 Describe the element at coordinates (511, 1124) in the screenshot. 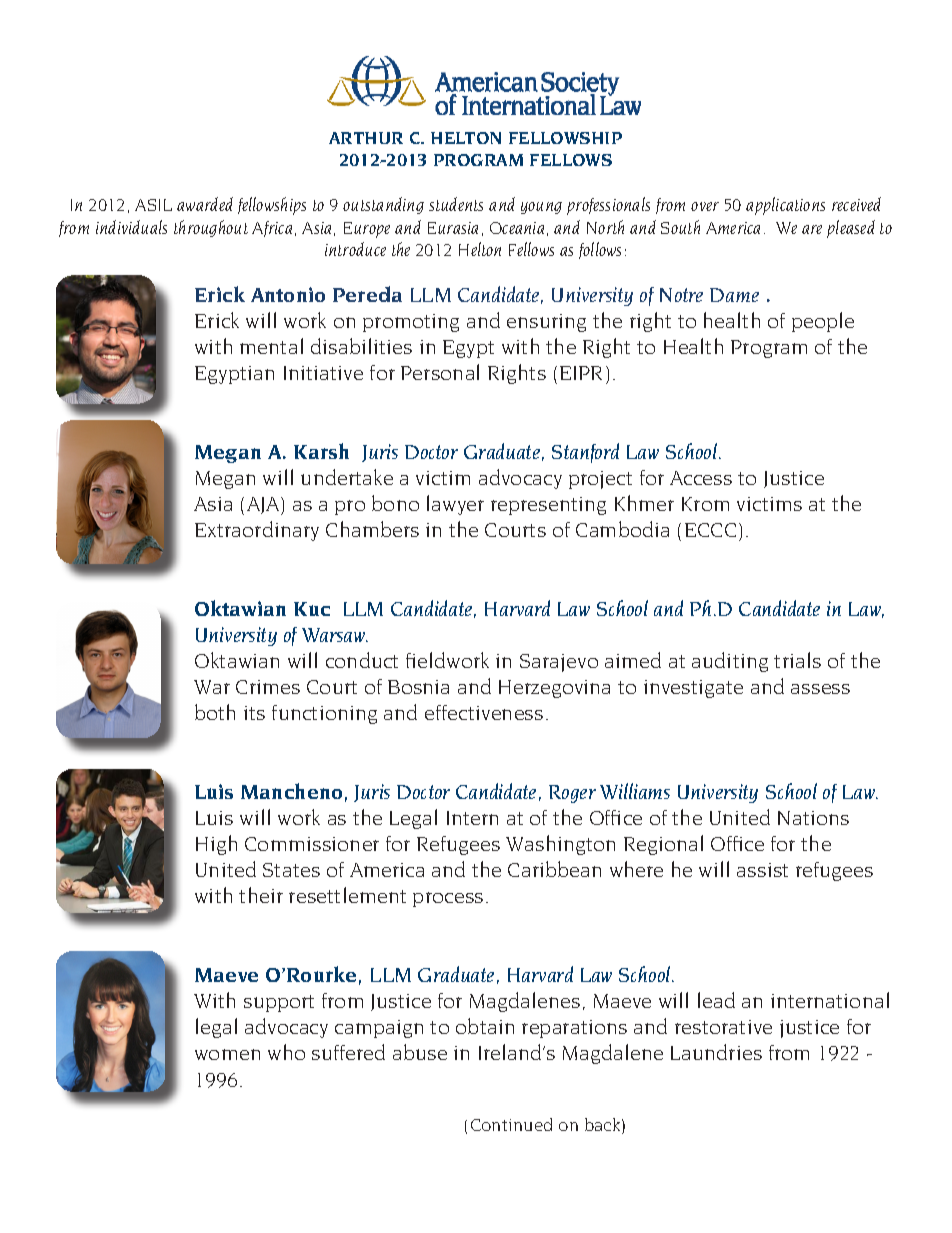

I see `Continued` at that location.
